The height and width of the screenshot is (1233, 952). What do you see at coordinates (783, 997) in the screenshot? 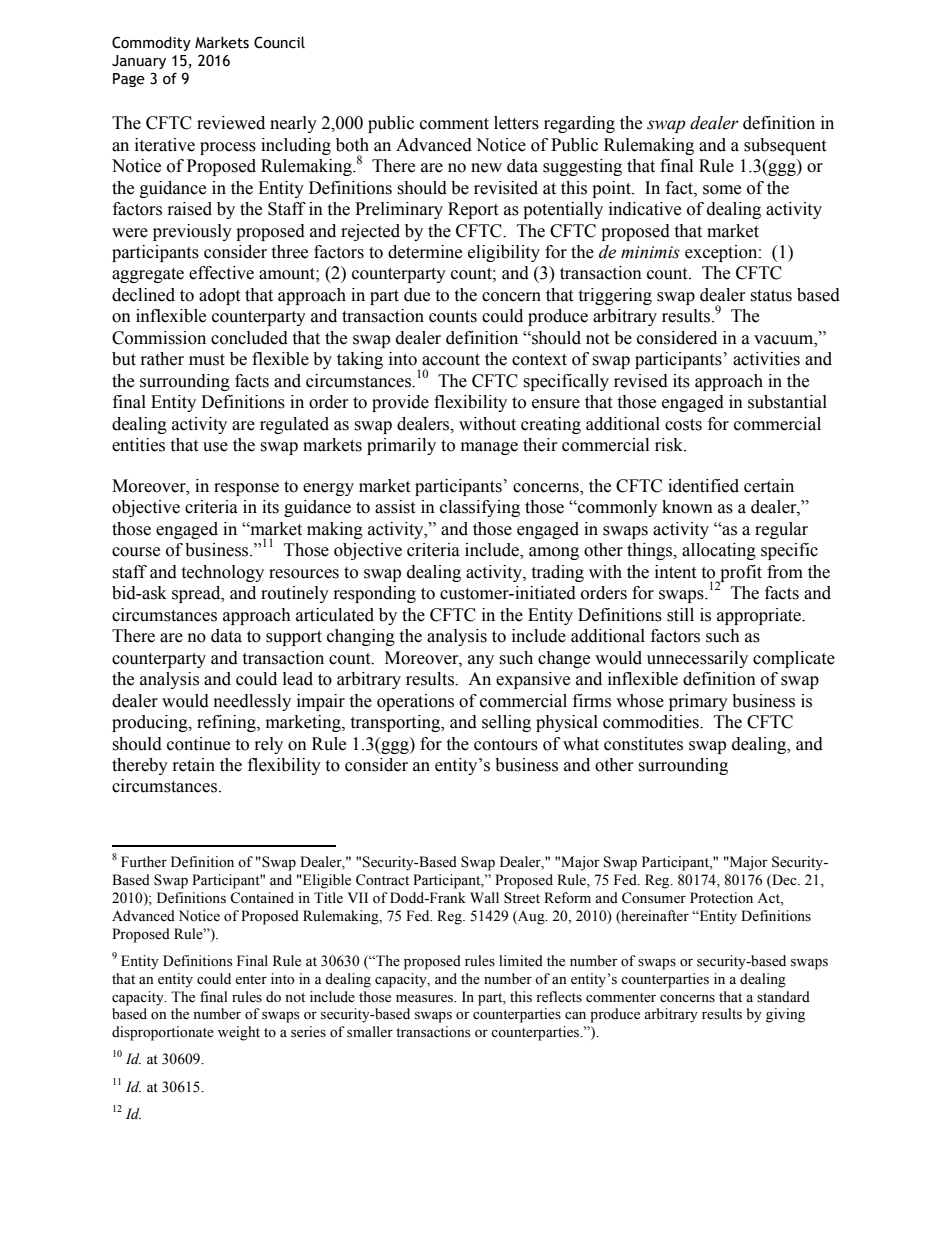
I see `standard` at bounding box center [783, 997].
